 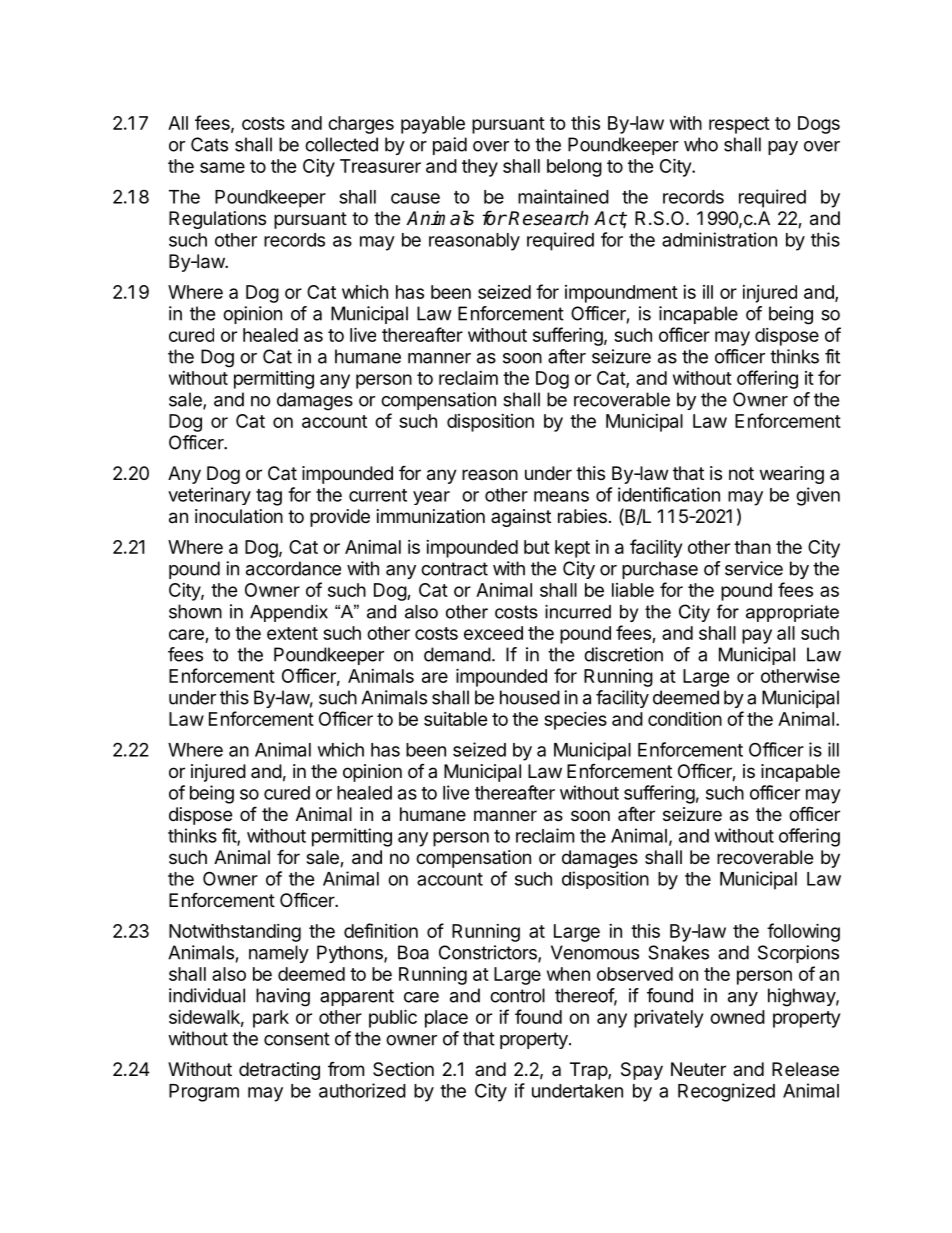 I want to click on same, so click(x=222, y=167).
